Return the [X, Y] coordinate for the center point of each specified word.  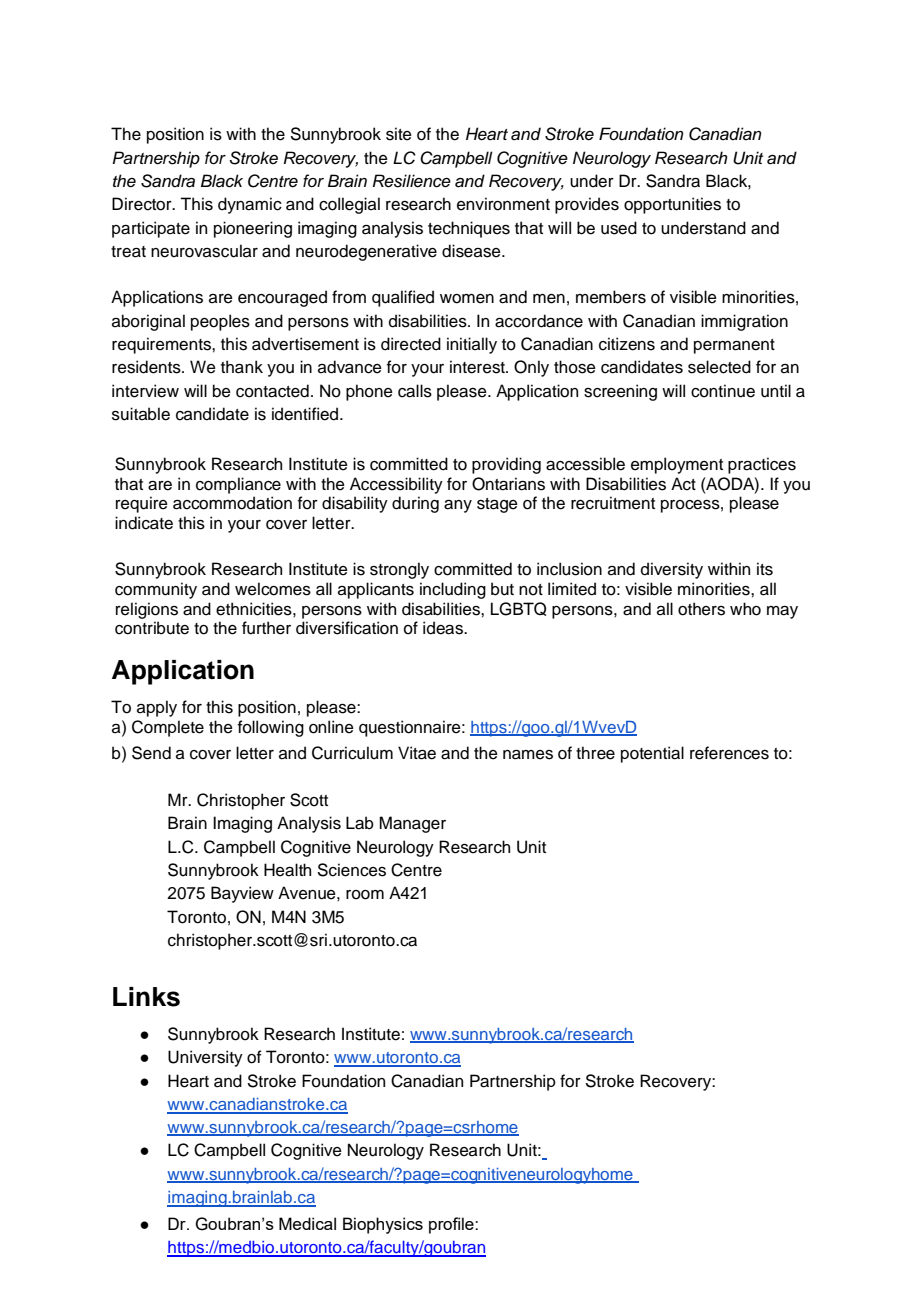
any [458, 506]
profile [452, 1225]
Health [287, 870]
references [729, 753]
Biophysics [383, 1225]
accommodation [232, 503]
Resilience [412, 181]
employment [677, 465]
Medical [307, 1223]
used [619, 228]
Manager [412, 824]
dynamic [250, 205]
